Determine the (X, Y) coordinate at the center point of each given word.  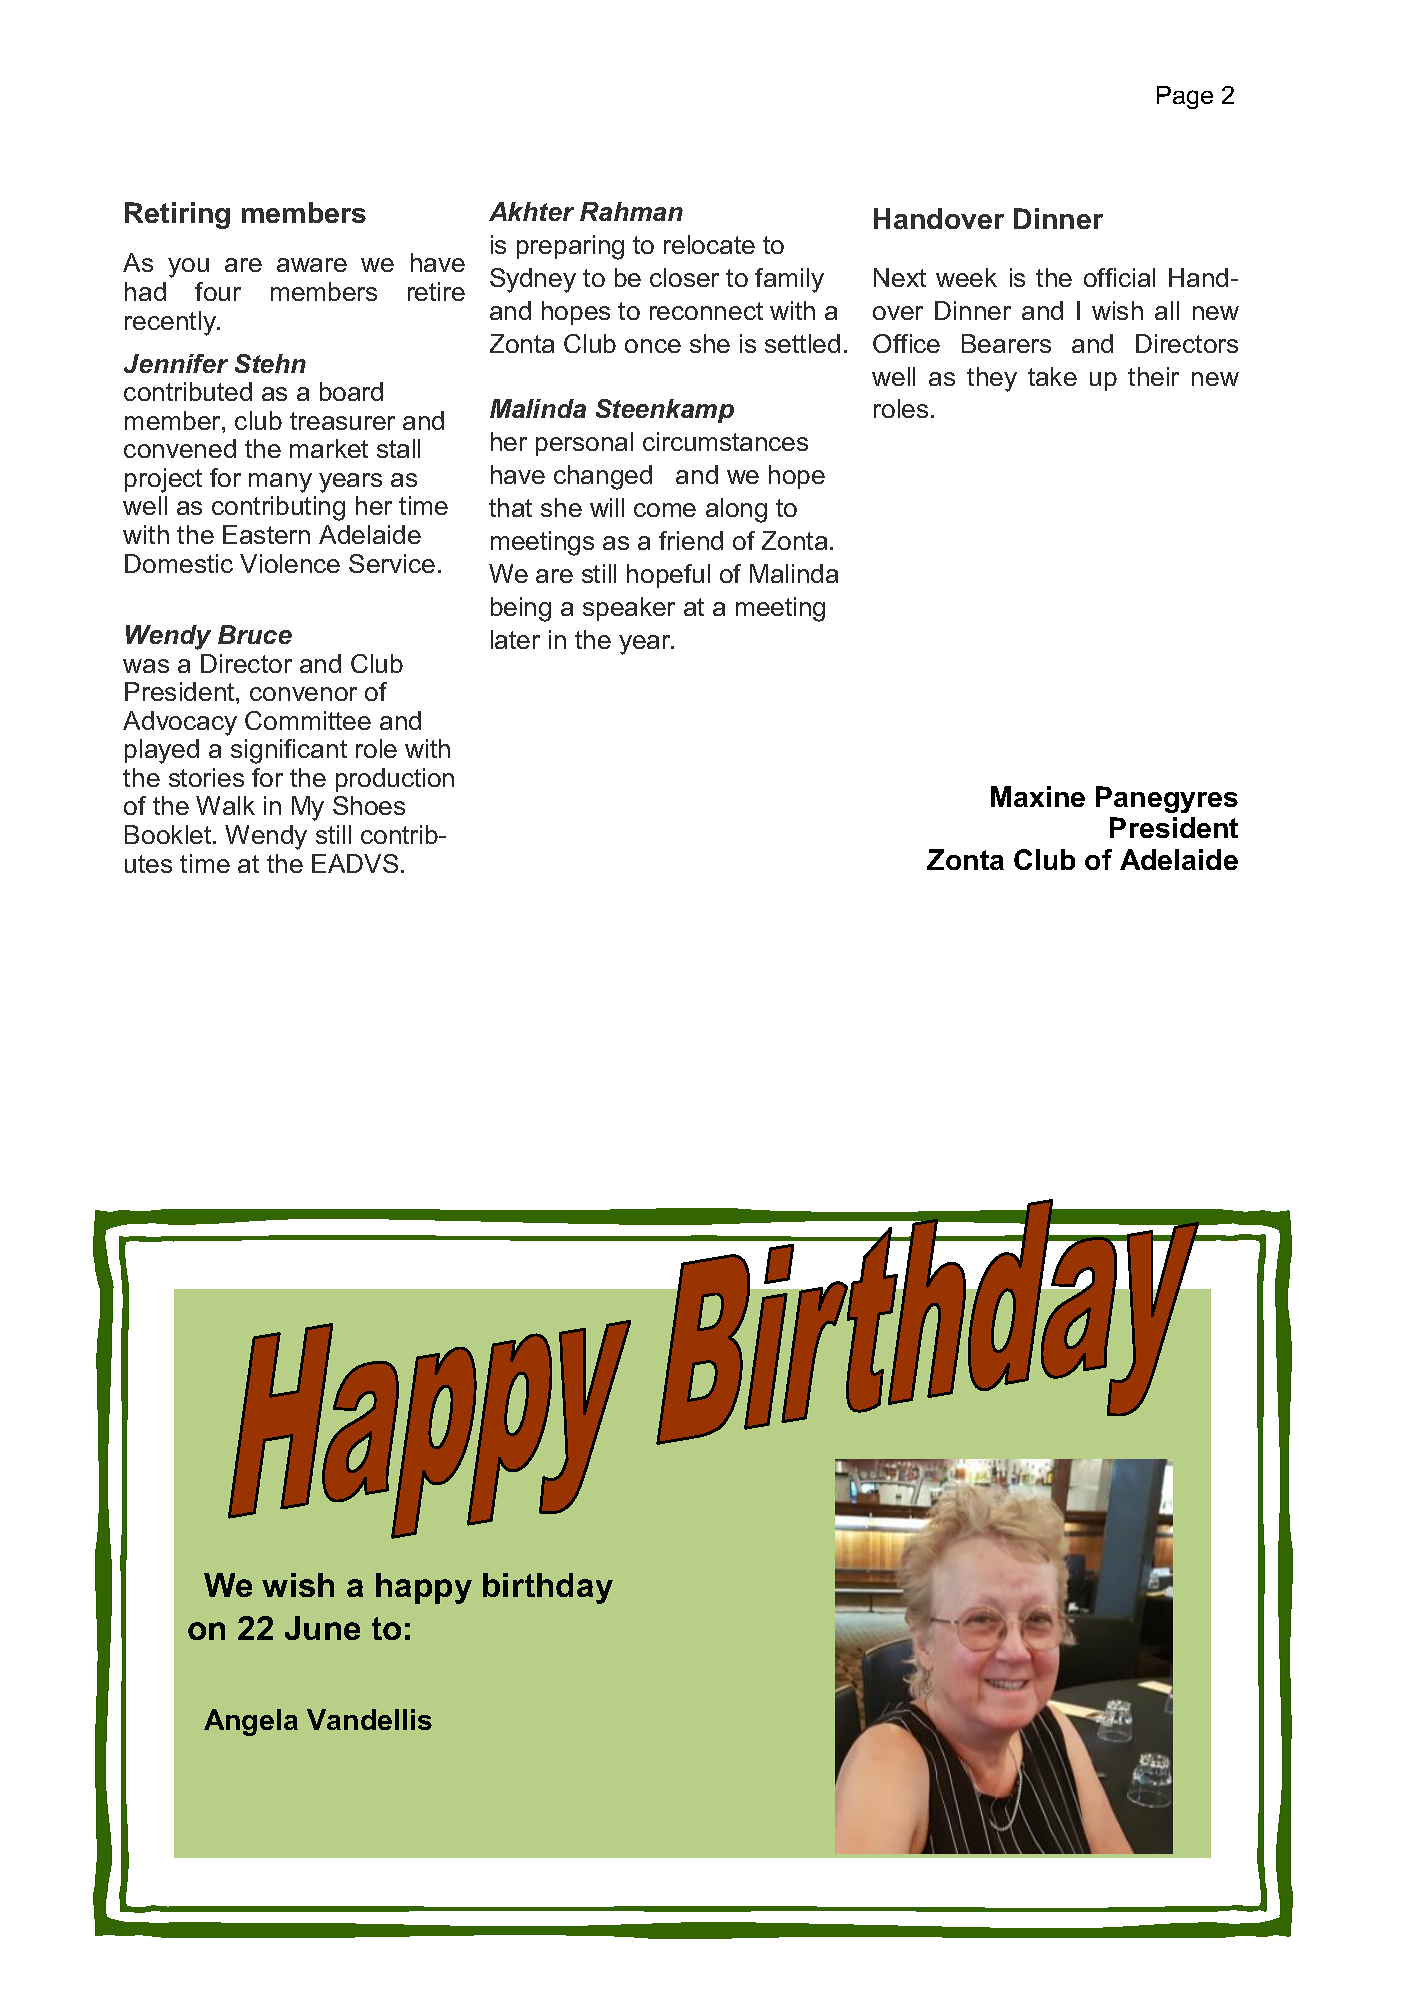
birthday (548, 1588)
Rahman (631, 211)
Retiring (177, 215)
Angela (251, 1722)
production (395, 780)
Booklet (169, 834)
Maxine (1038, 796)
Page (1185, 97)
